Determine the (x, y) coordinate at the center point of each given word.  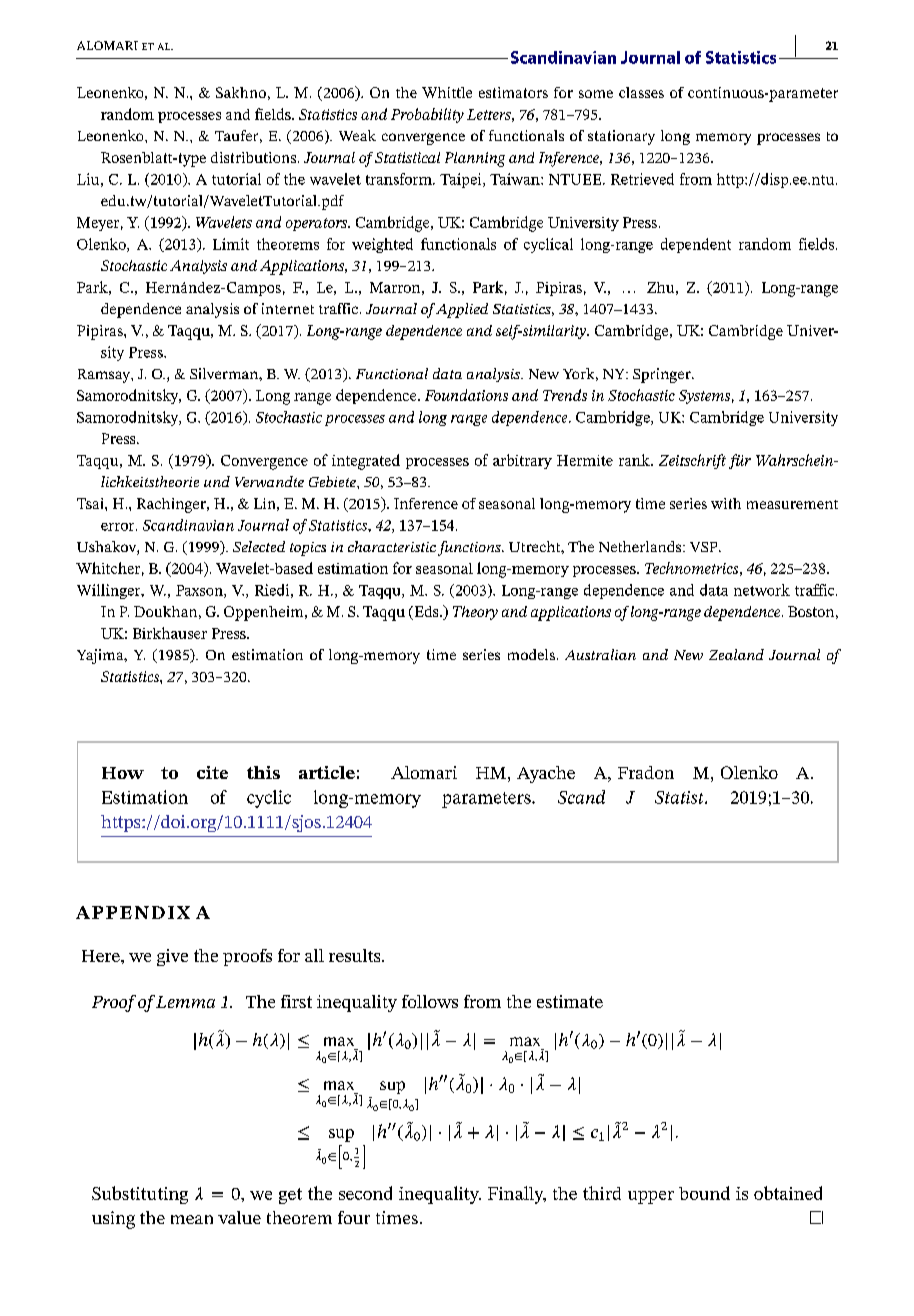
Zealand (736, 654)
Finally (517, 1195)
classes (641, 92)
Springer (663, 375)
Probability (427, 115)
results (356, 955)
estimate (570, 1001)
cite (212, 772)
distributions (255, 157)
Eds (426, 613)
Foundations (466, 395)
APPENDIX (133, 912)
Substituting (140, 1195)
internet (288, 308)
